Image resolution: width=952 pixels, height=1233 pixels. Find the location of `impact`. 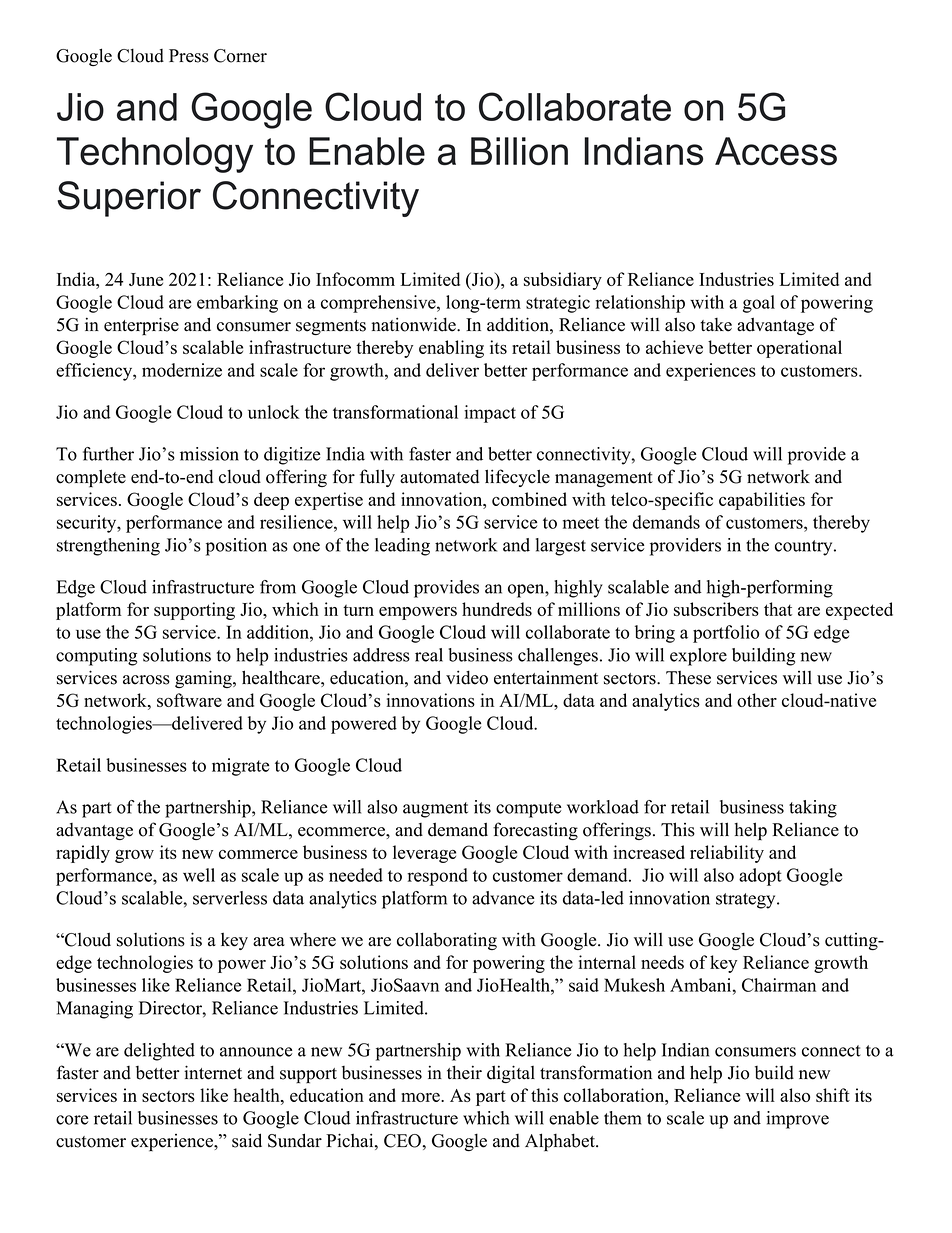

impact is located at coordinates (490, 414).
